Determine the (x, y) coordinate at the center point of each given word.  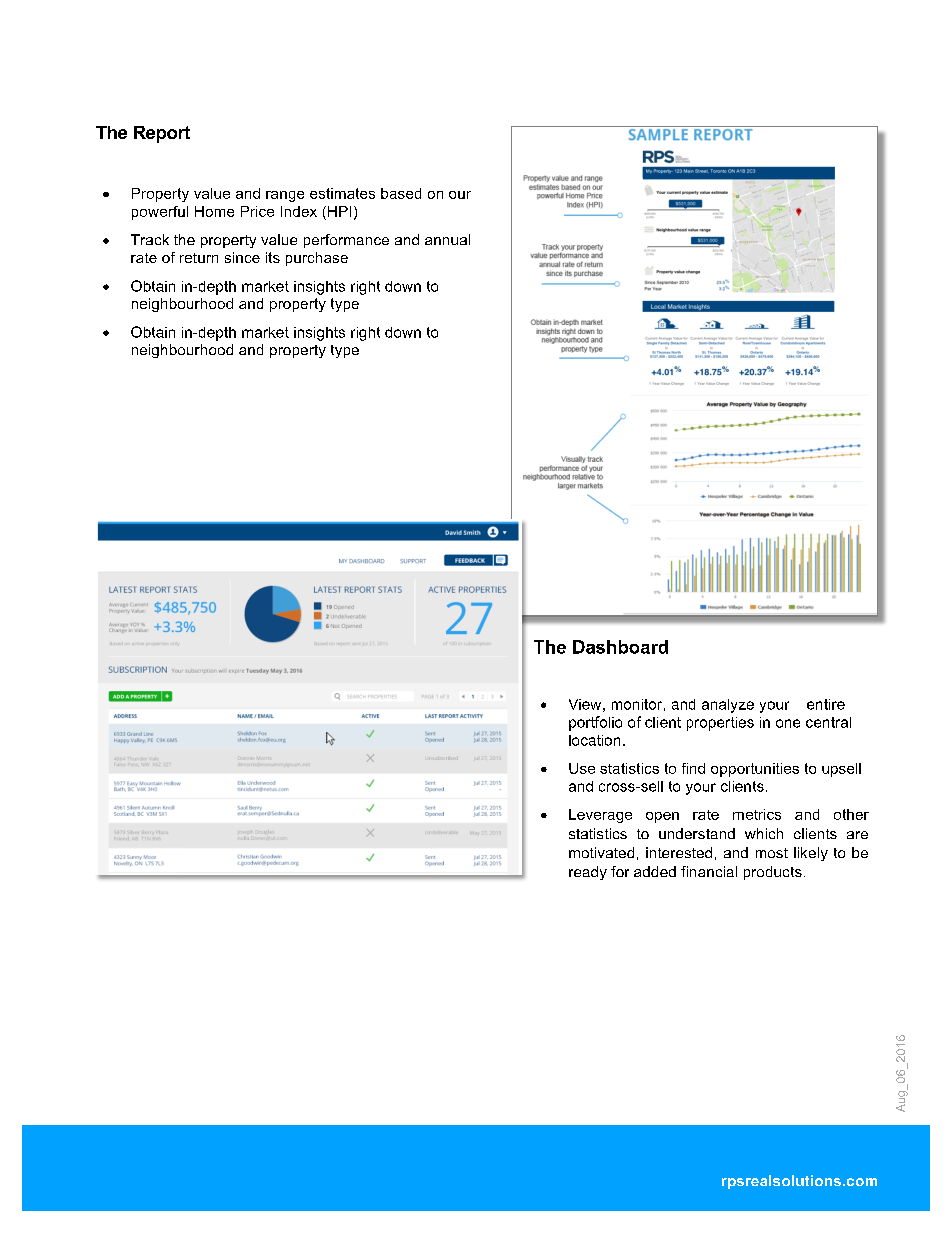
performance (346, 241)
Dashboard (620, 647)
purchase (317, 259)
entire (826, 704)
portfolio (595, 723)
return (199, 258)
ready (588, 873)
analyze (728, 706)
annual (447, 239)
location (594, 740)
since (242, 257)
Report (162, 134)
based (401, 193)
